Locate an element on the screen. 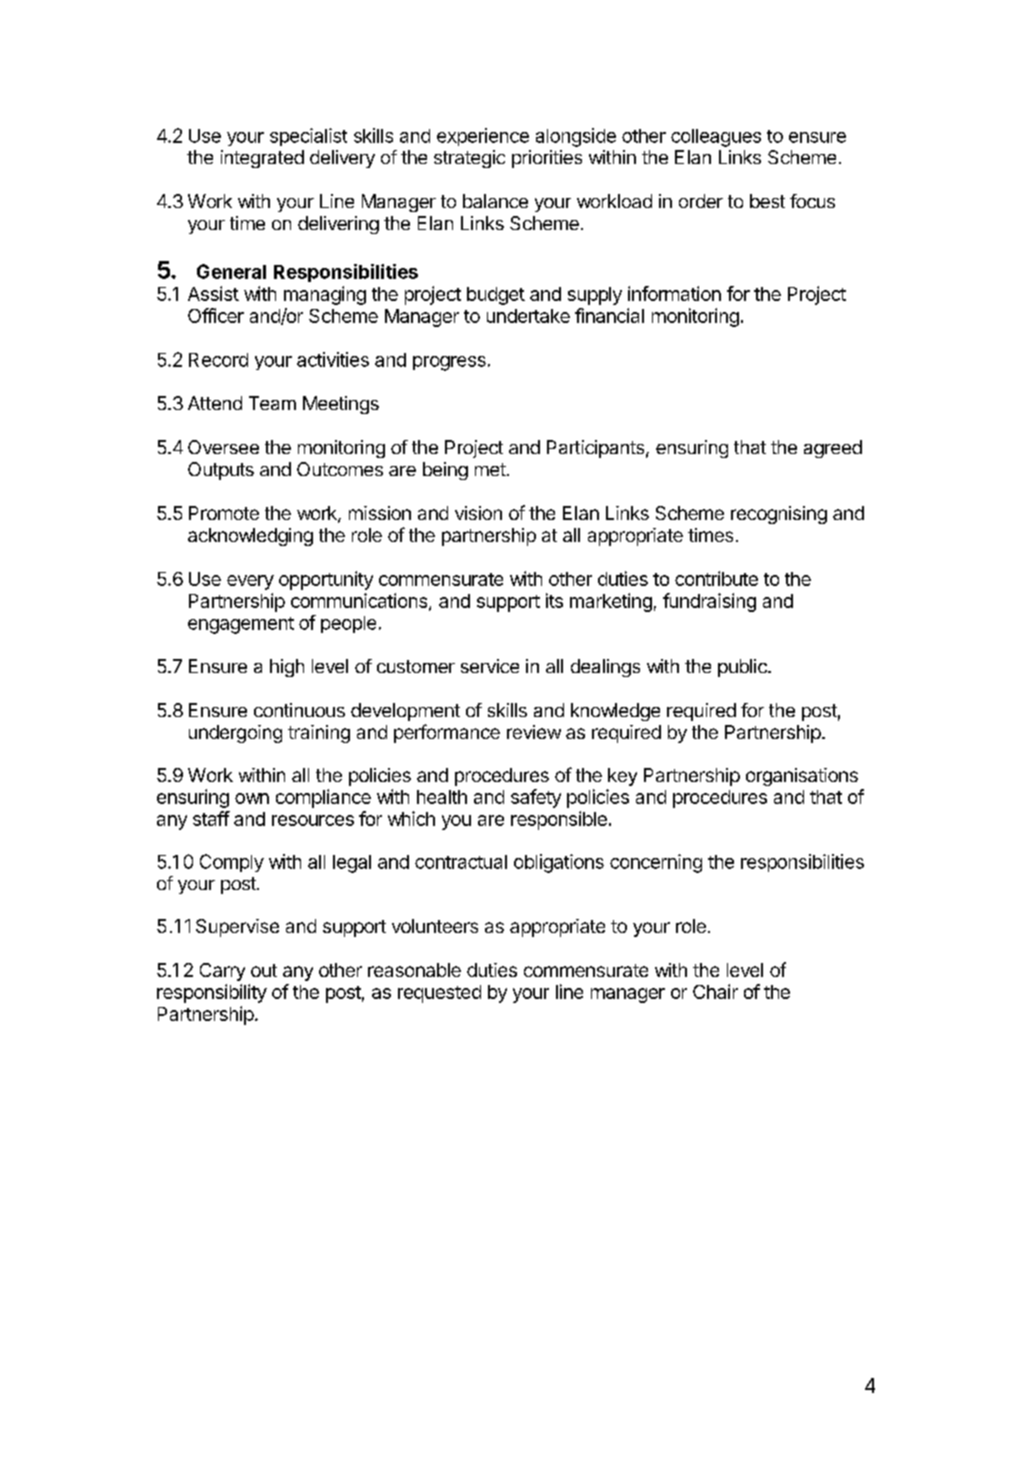  Carry is located at coordinates (222, 972).
